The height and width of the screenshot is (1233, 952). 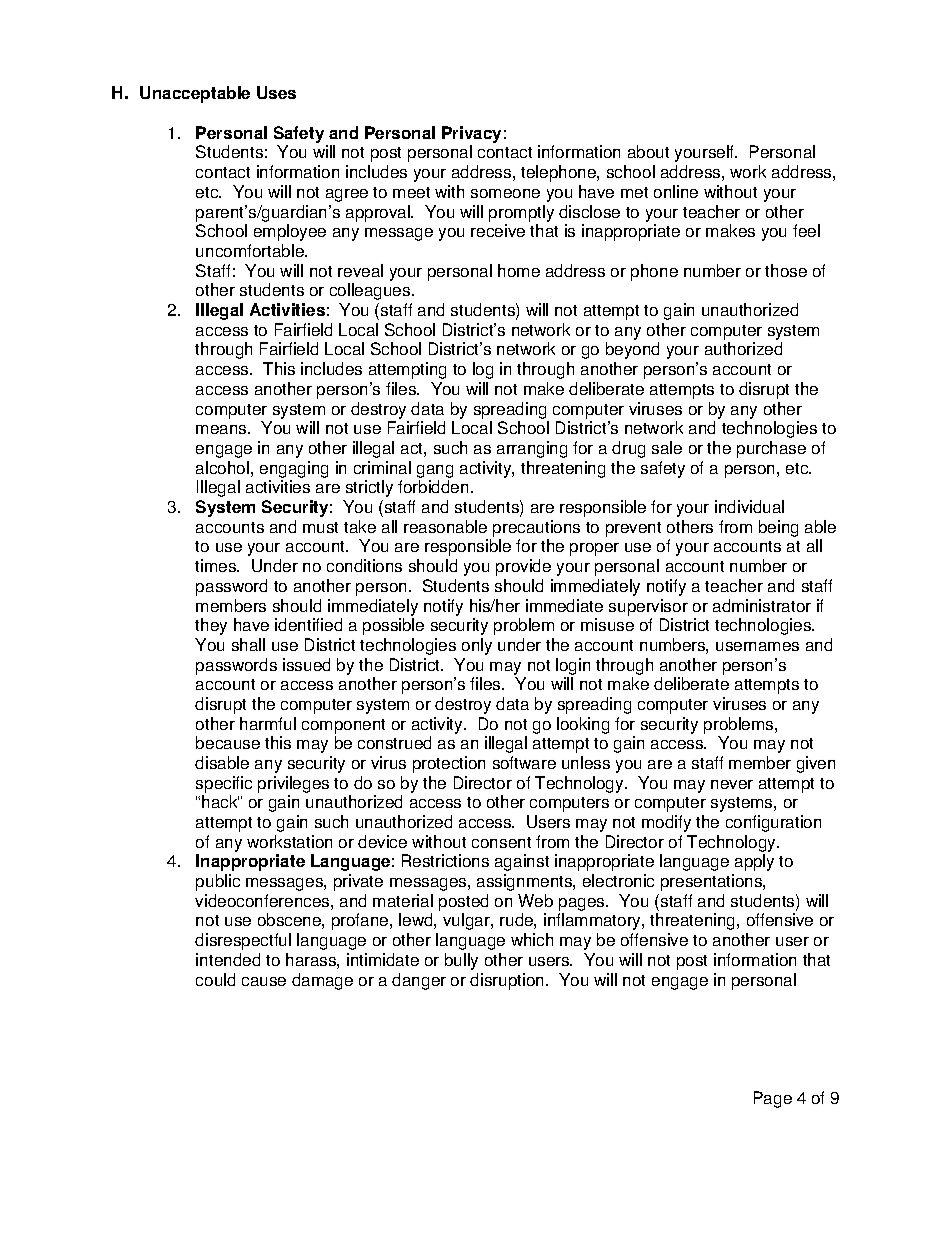 I want to click on home, so click(x=519, y=270).
